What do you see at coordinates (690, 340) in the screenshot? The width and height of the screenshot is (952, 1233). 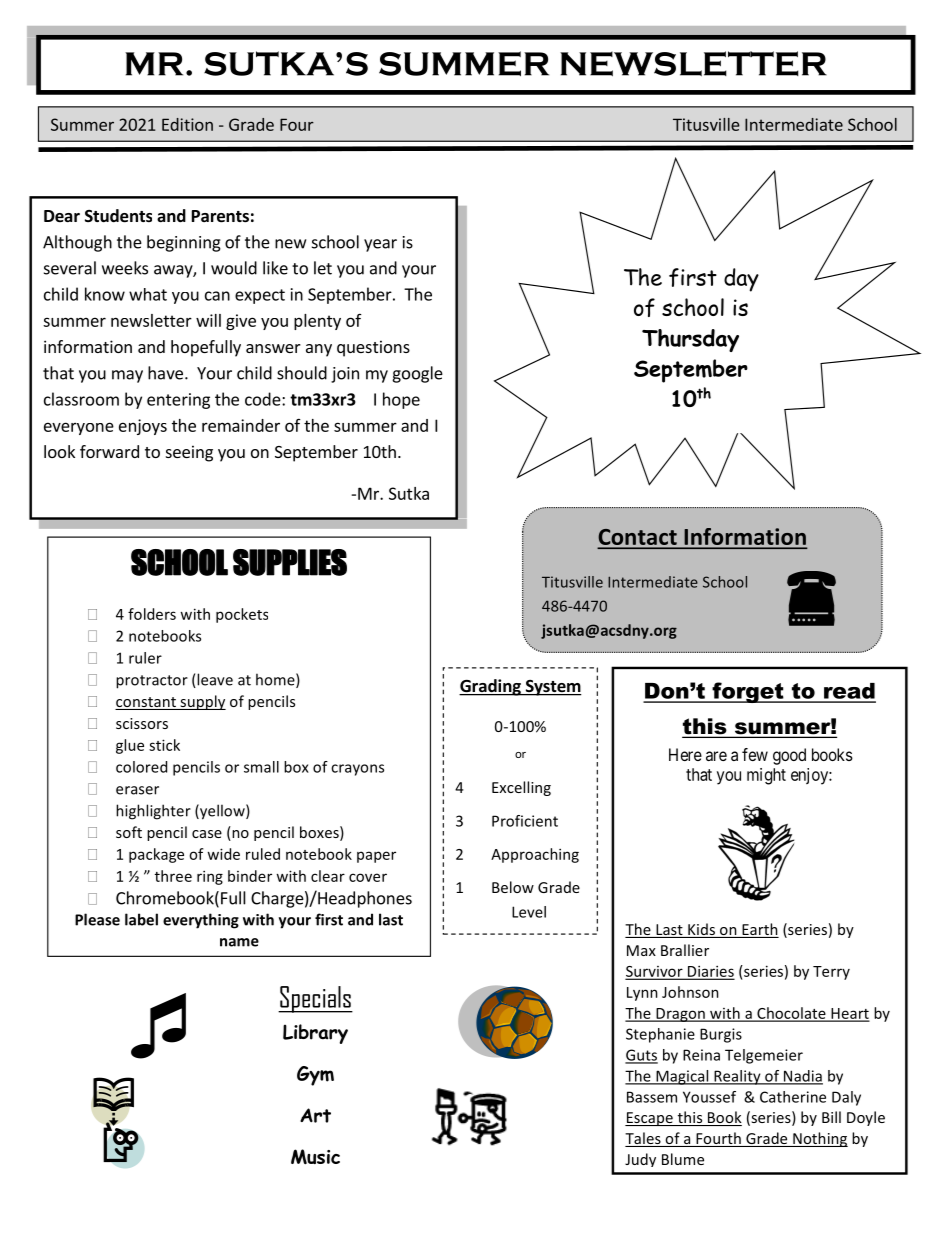 I see `Thursday` at bounding box center [690, 340].
